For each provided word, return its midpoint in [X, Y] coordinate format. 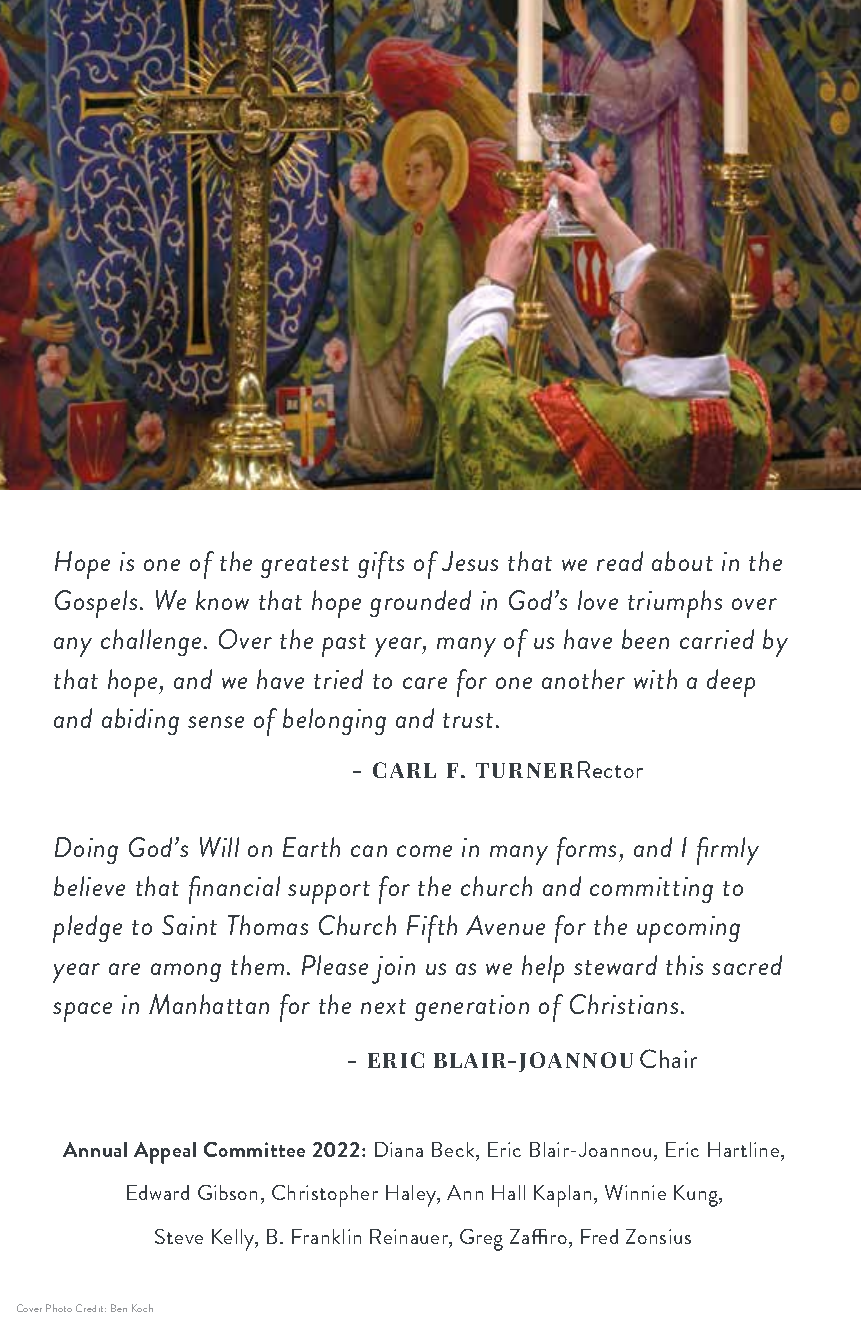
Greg [481, 1240]
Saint [189, 925]
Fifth [432, 929]
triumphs [675, 604]
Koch [142, 1308]
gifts [381, 565]
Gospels [96, 604]
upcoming [688, 929]
